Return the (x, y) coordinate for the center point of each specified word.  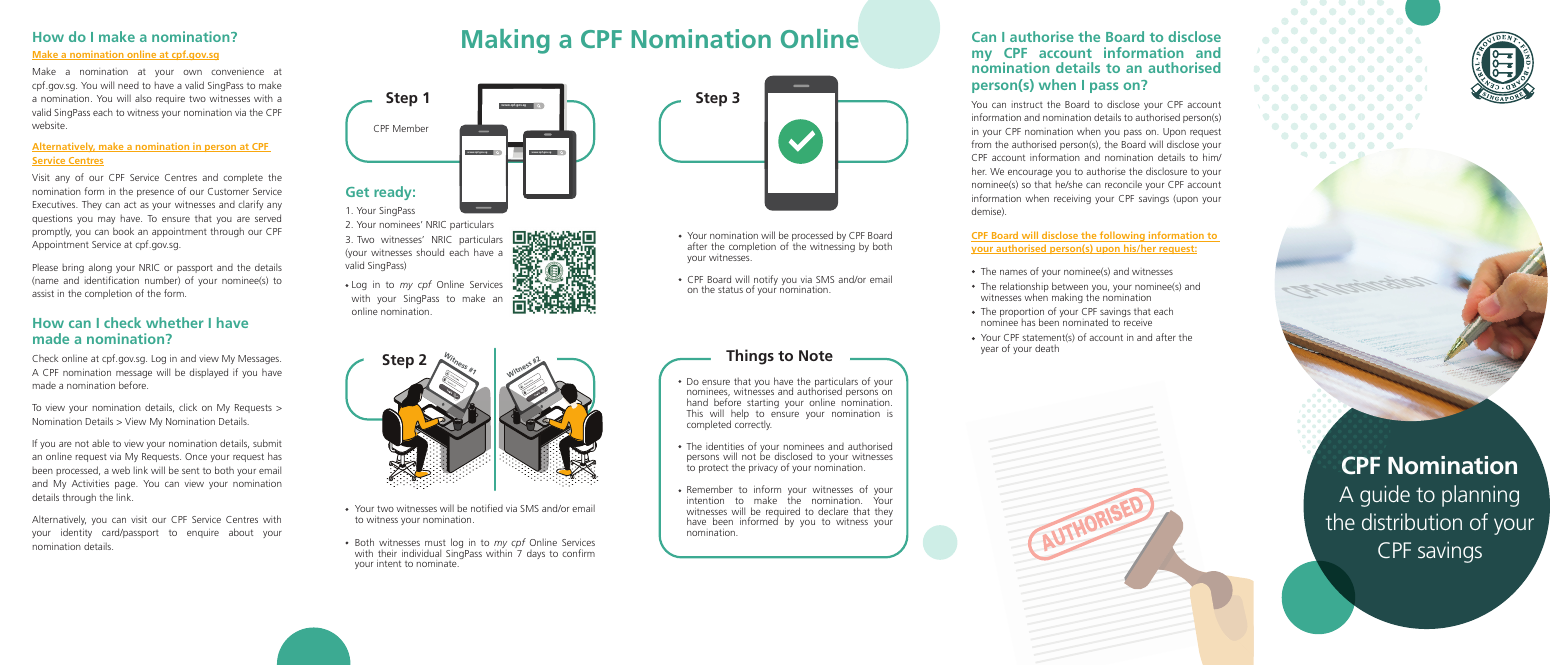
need (128, 85)
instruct (1027, 104)
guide (1385, 496)
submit (267, 443)
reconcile (1123, 184)
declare (833, 511)
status (730, 289)
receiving (1072, 199)
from (981, 144)
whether (175, 322)
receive (1138, 322)
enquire (203, 533)
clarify (250, 205)
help (739, 415)
